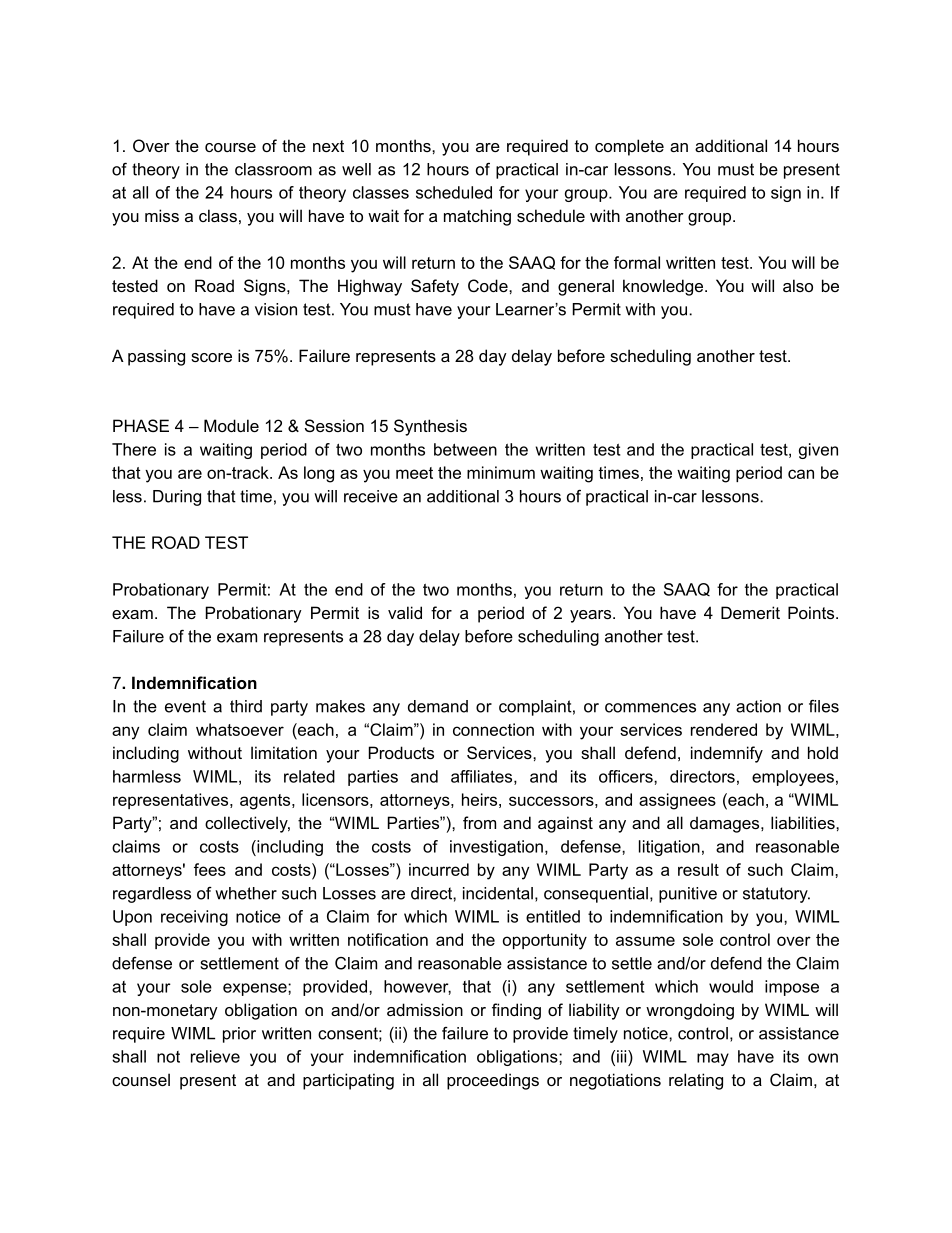 This screenshot has height=1233, width=952. What do you see at coordinates (231, 425) in the screenshot?
I see `Module` at bounding box center [231, 425].
